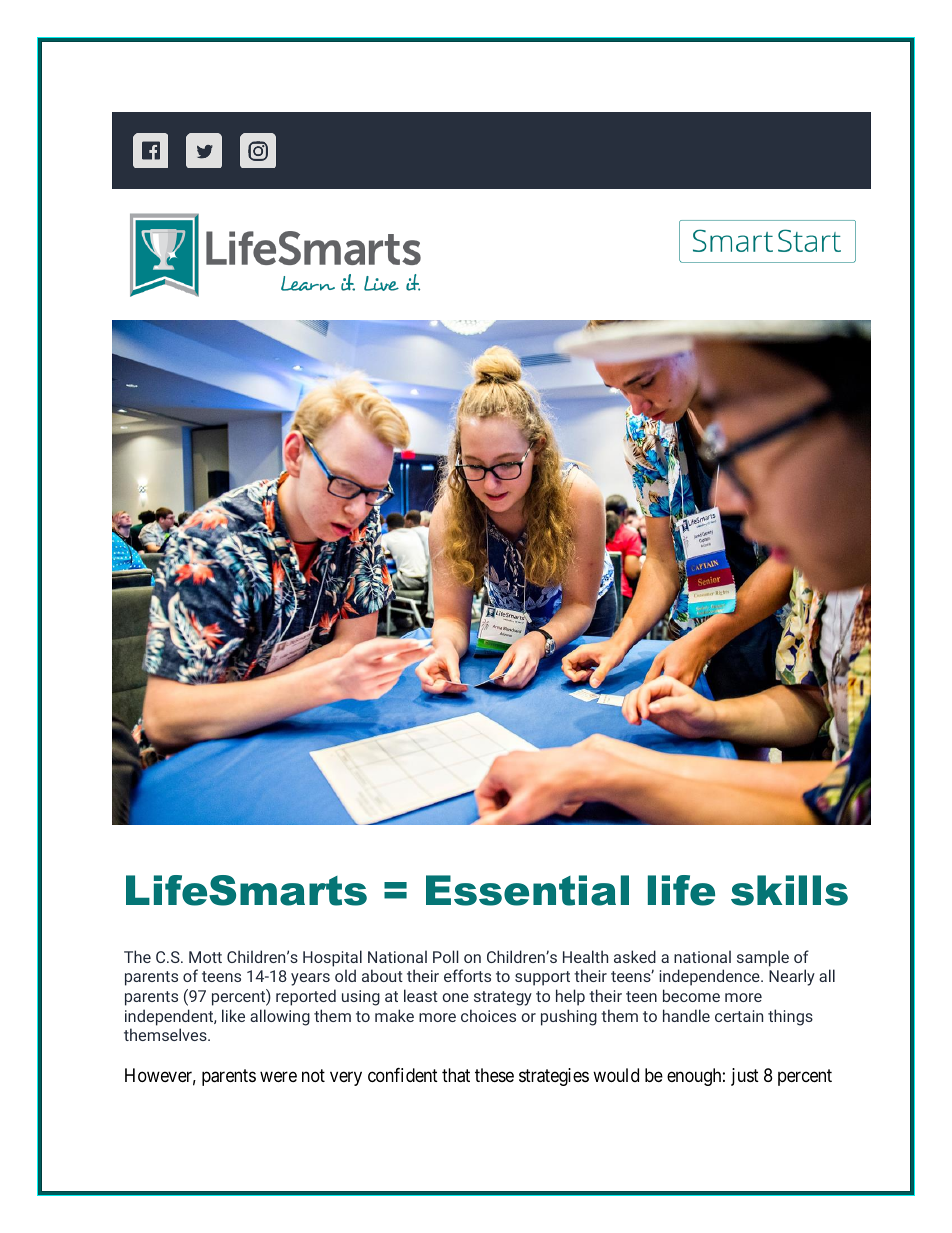 The image size is (952, 1233). Describe the element at coordinates (446, 956) in the image. I see `Poll` at that location.
